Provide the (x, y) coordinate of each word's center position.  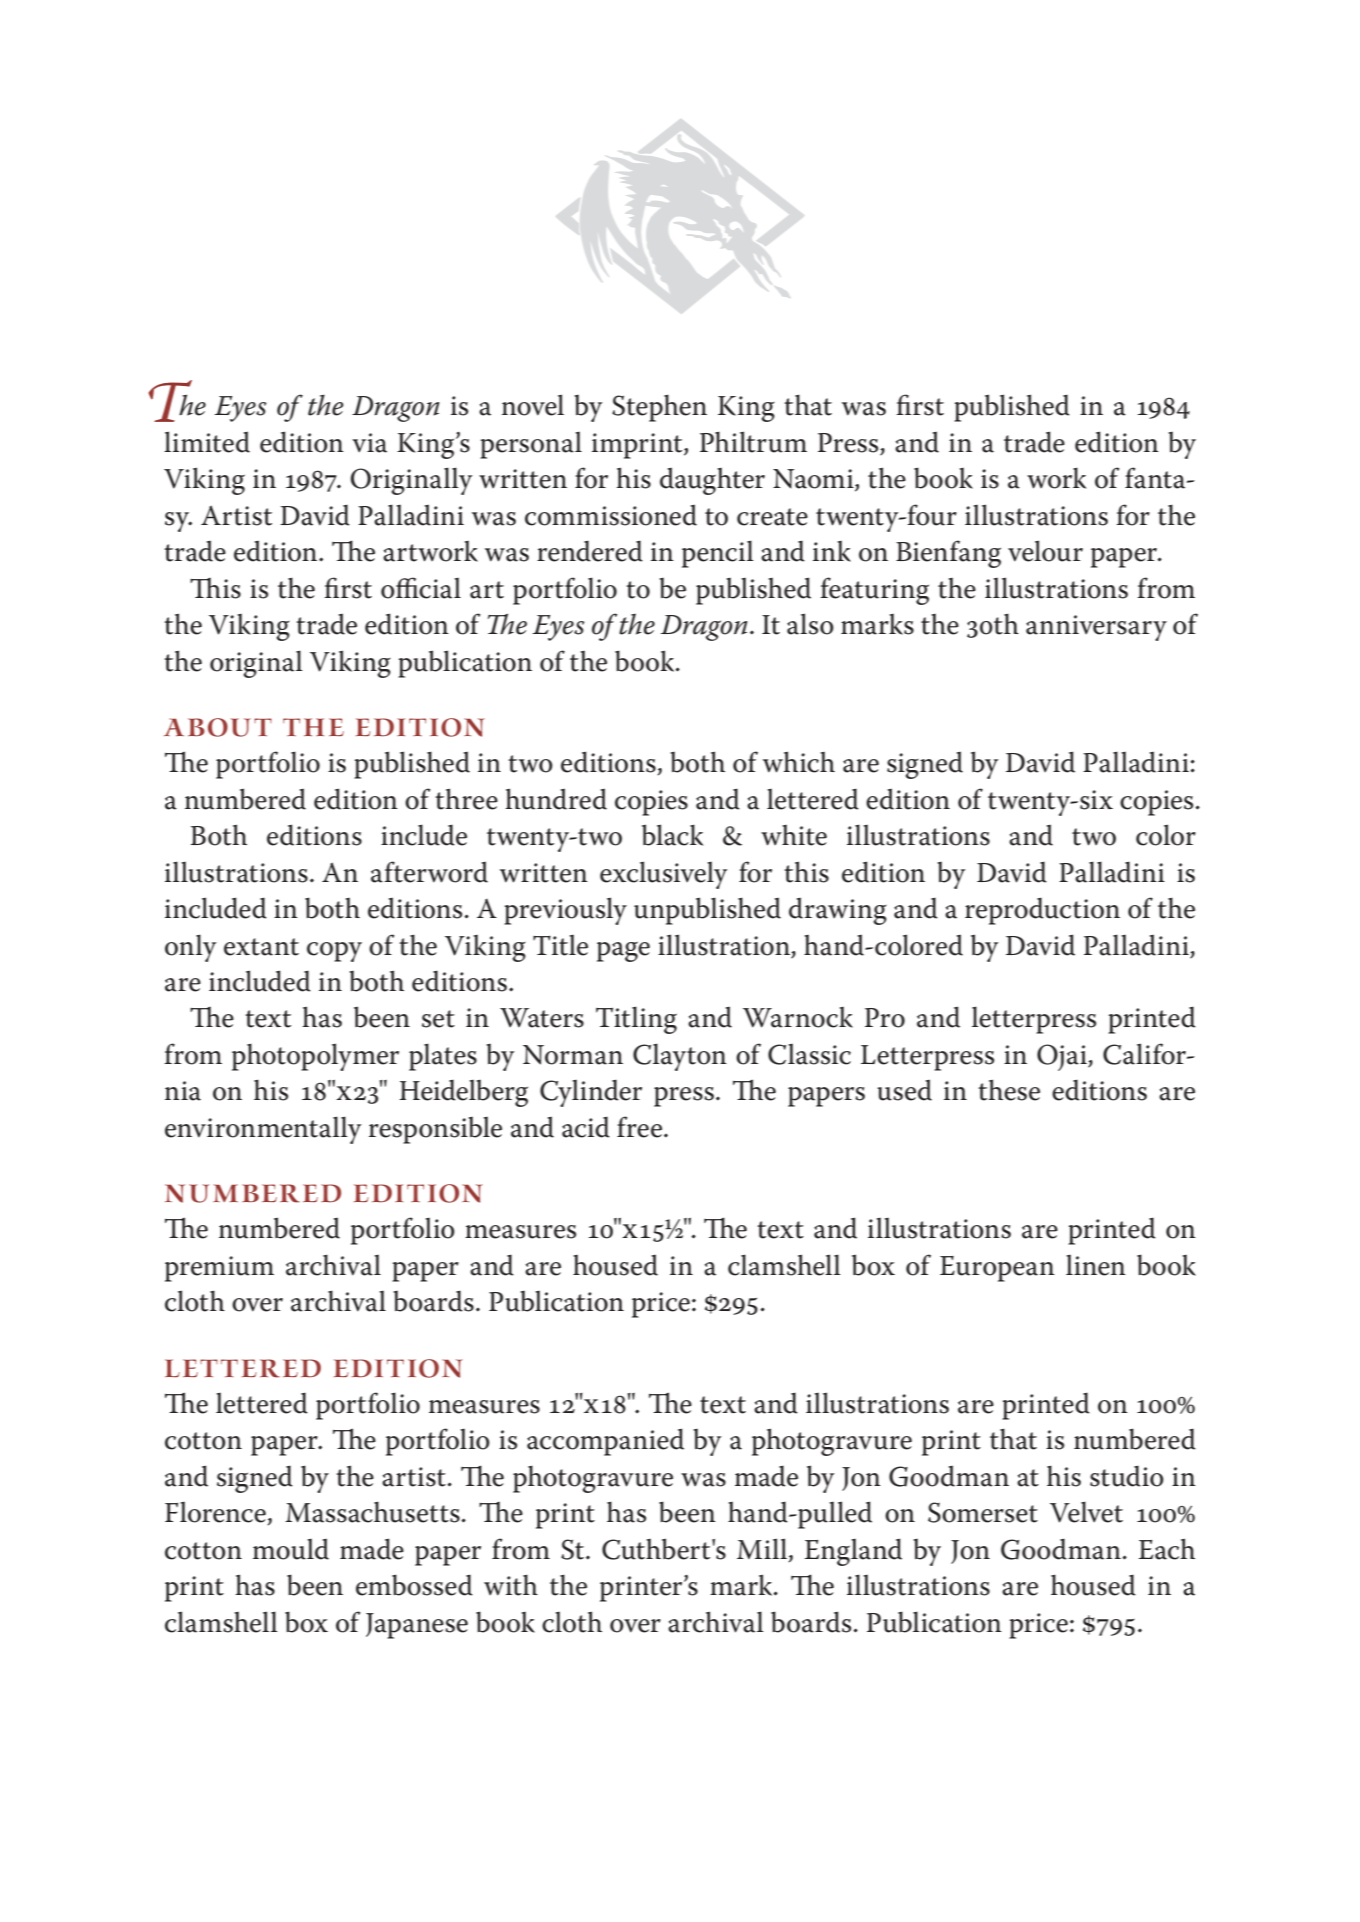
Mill (763, 1550)
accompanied (605, 1442)
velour (1045, 551)
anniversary (1096, 628)
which (799, 762)
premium (219, 1269)
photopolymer (315, 1057)
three (466, 799)
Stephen (659, 408)
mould (291, 1549)
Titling (636, 1020)
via (369, 443)
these (1009, 1090)
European (997, 1269)
